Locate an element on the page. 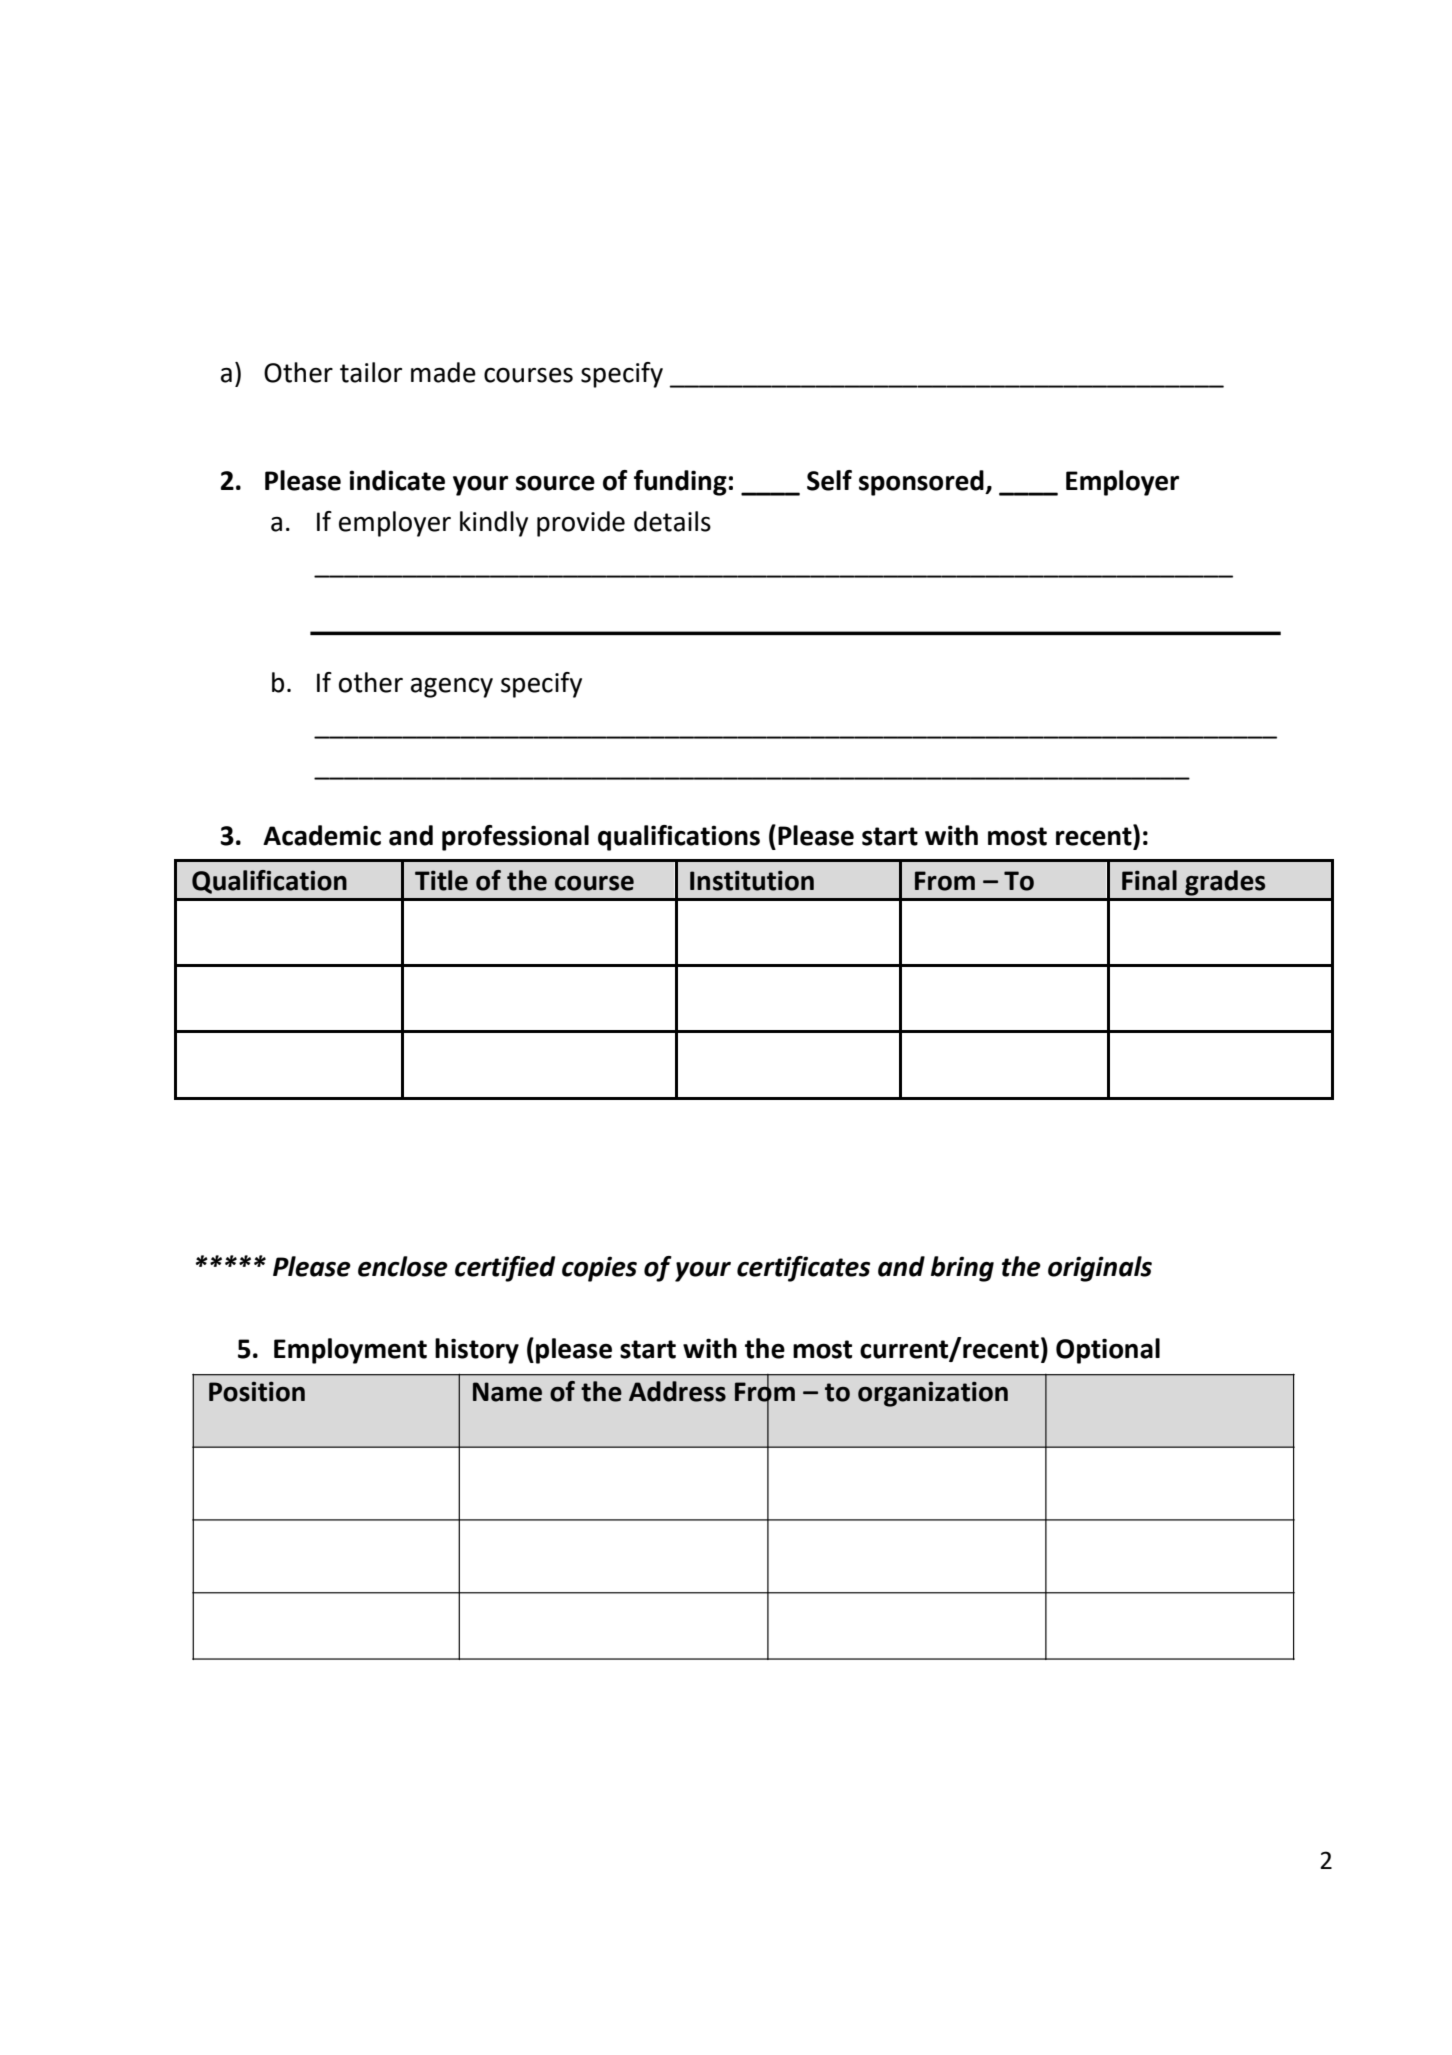  sponsored is located at coordinates (922, 483).
